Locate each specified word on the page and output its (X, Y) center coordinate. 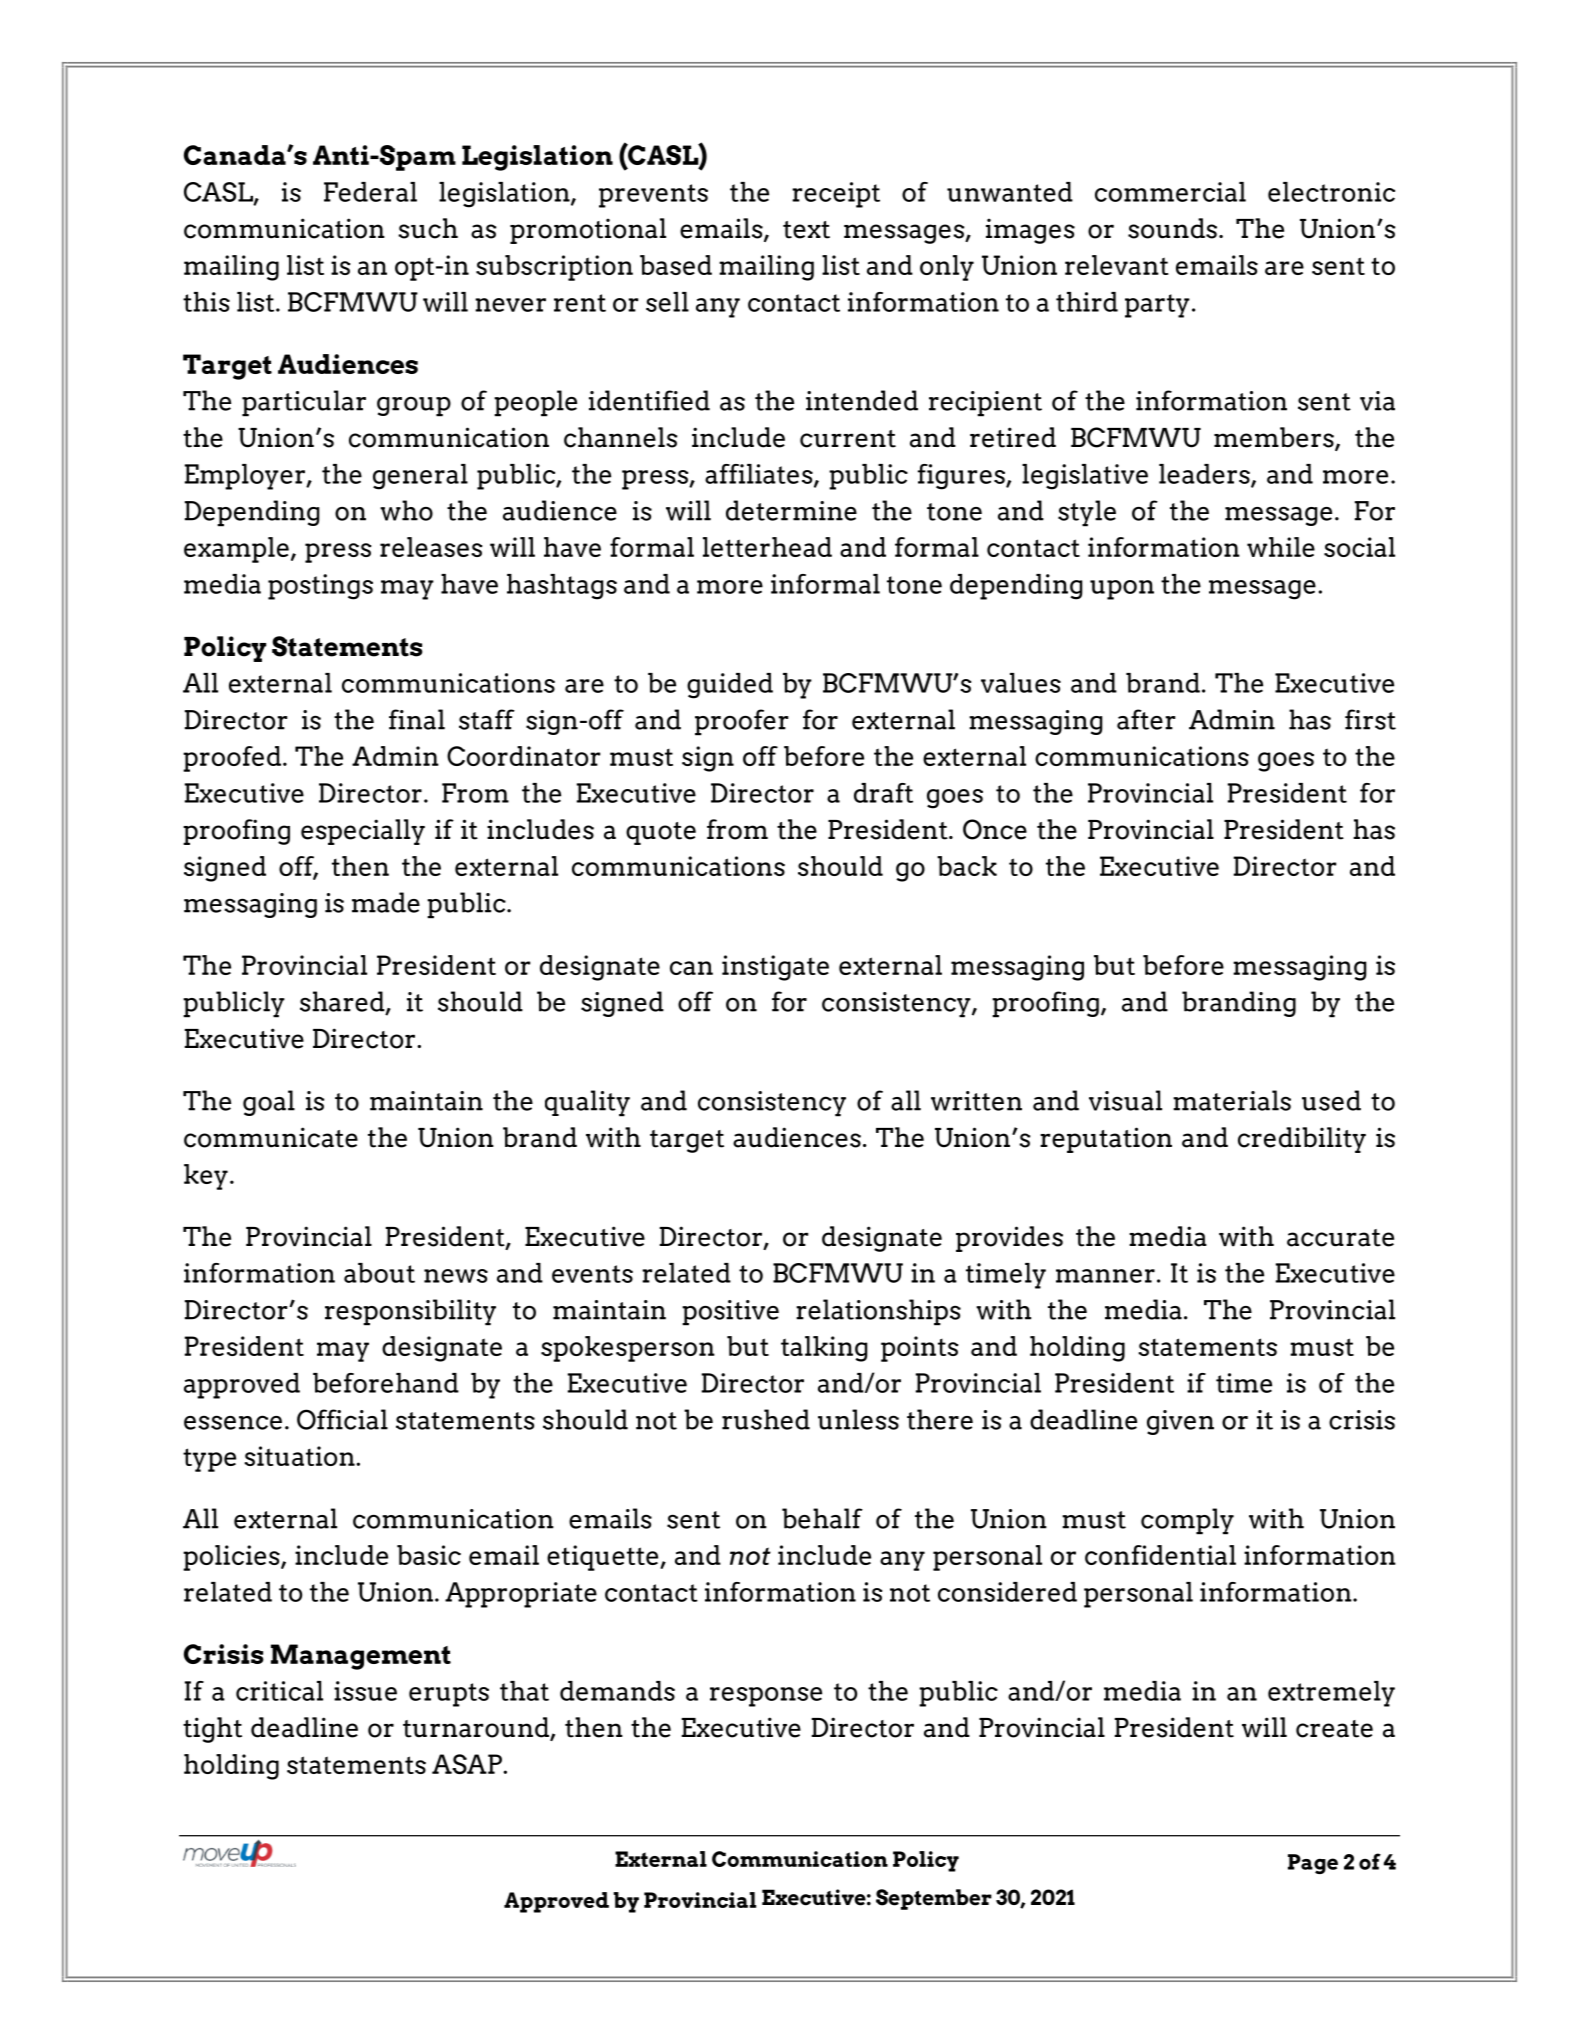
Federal (370, 192)
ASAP (468, 1764)
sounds (1172, 228)
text (806, 230)
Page (1313, 1864)
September (934, 1899)
